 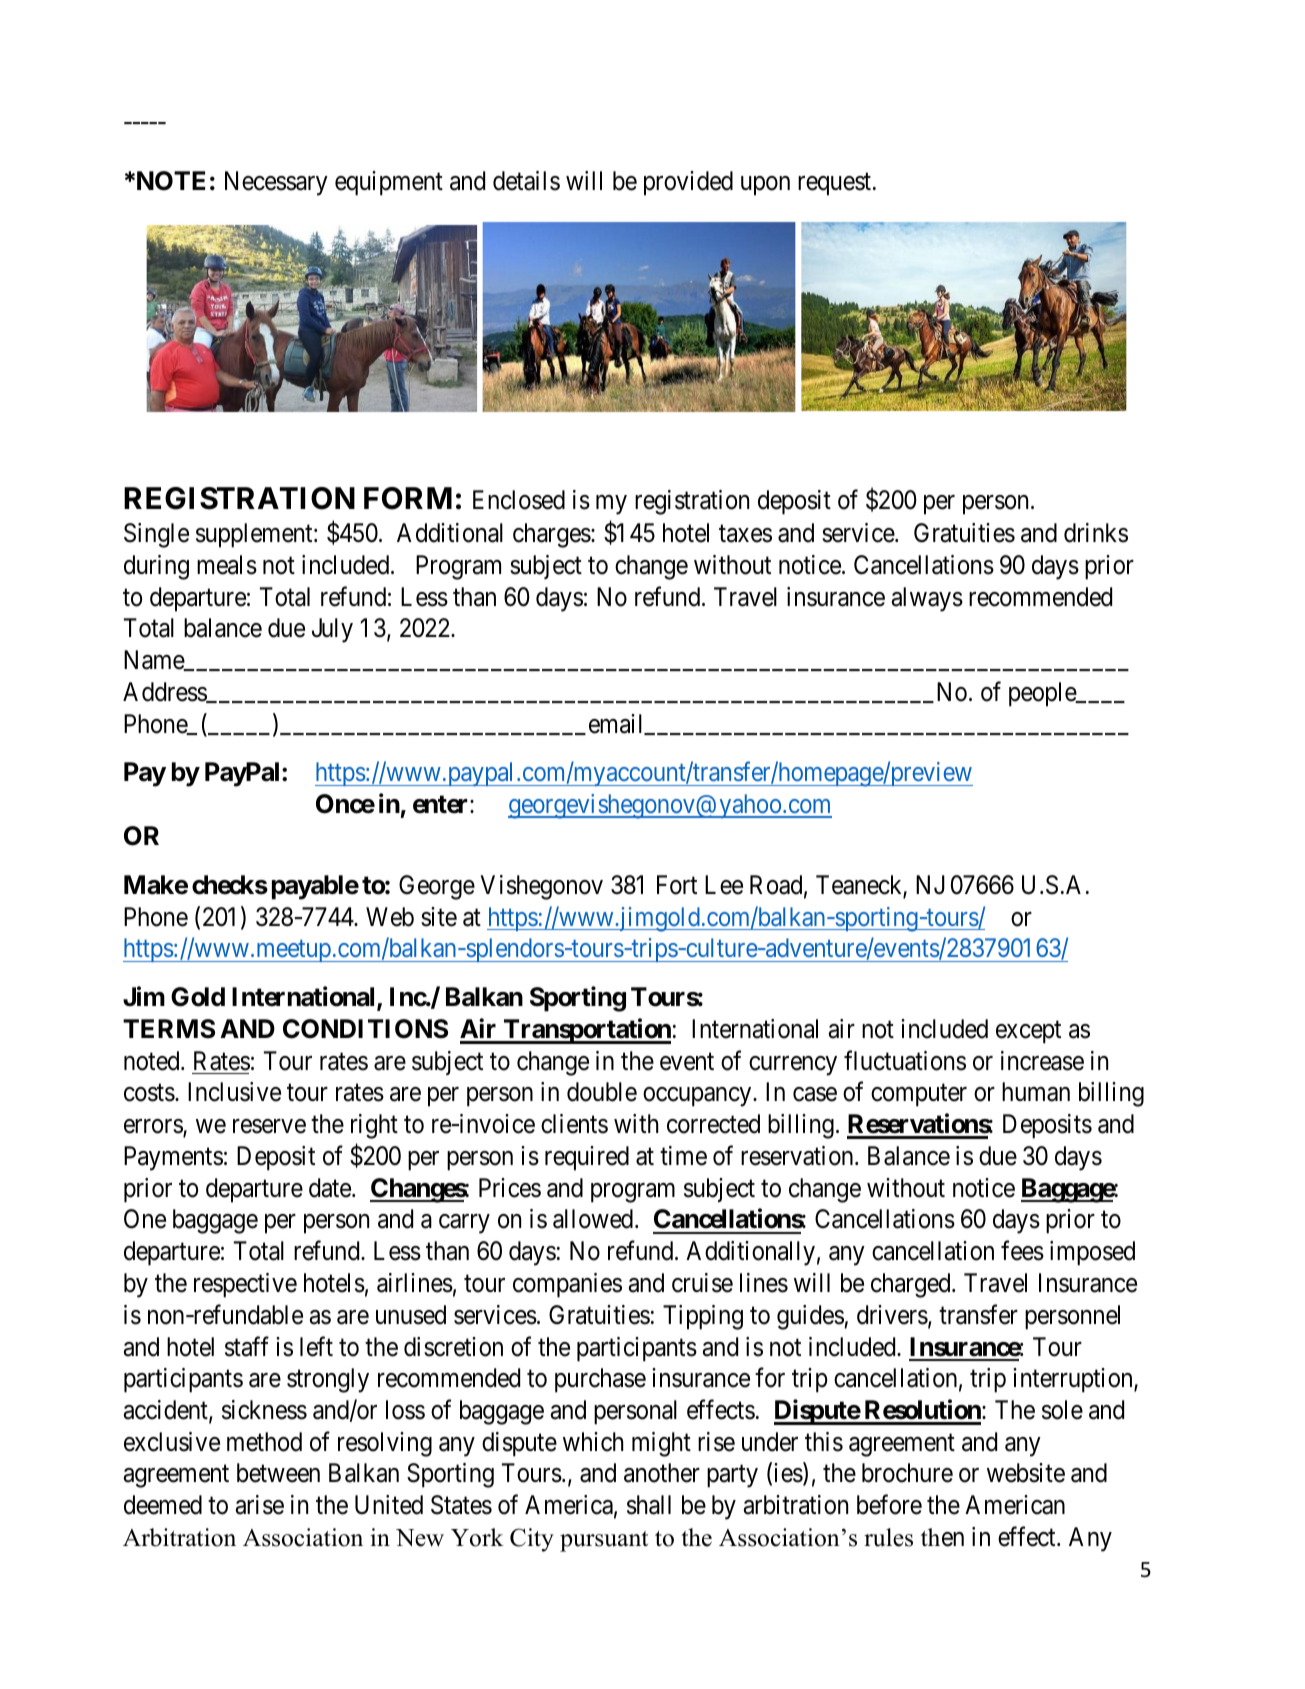 What do you see at coordinates (688, 183) in the screenshot?
I see `provided` at bounding box center [688, 183].
